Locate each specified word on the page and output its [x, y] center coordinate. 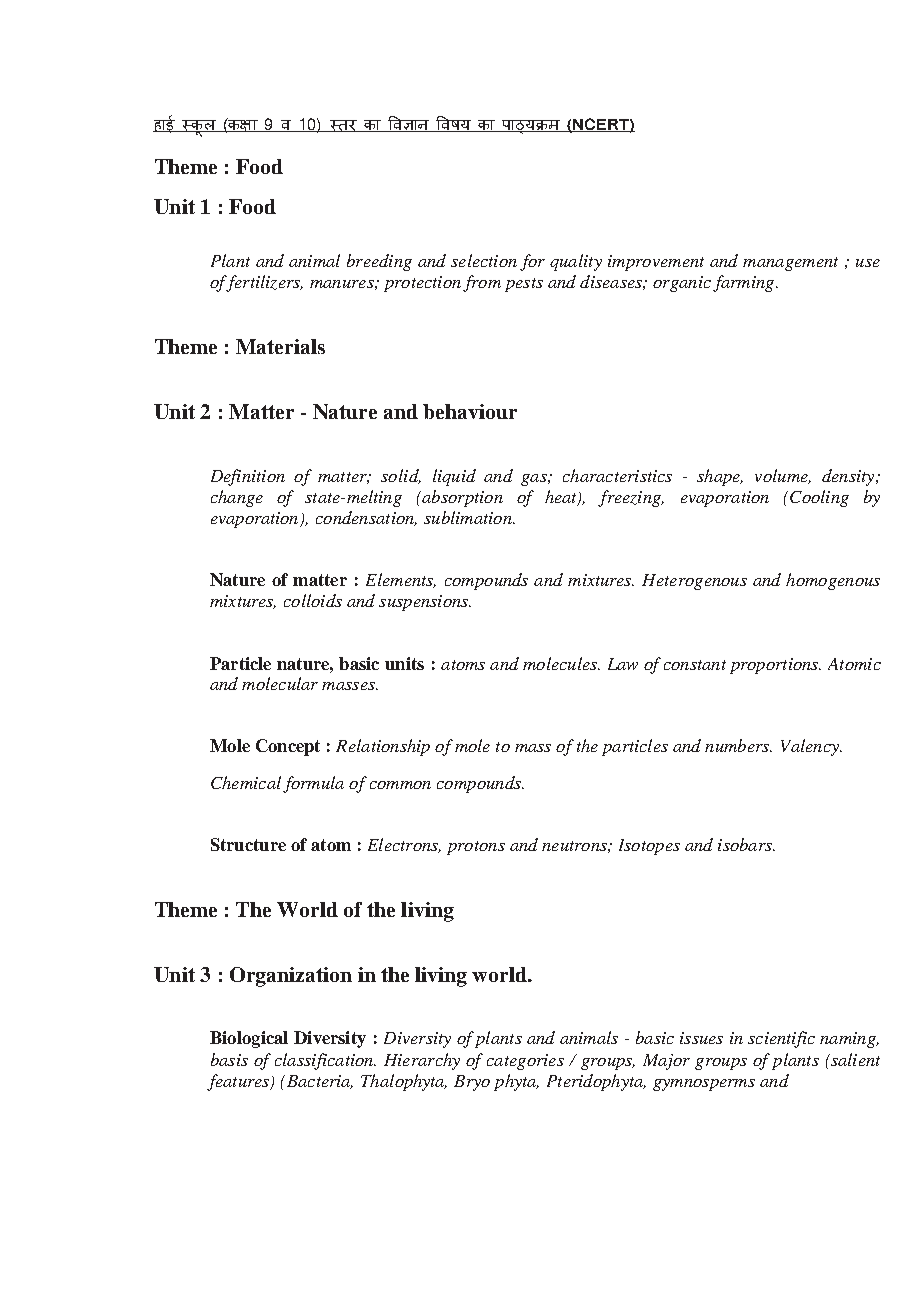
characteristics [617, 475]
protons [476, 848]
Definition [248, 477]
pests [524, 285]
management [790, 264]
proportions [775, 666]
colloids [313, 600]
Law [623, 664]
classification [325, 1061]
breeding [379, 262]
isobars [746, 844]
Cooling [819, 498]
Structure [248, 844]
